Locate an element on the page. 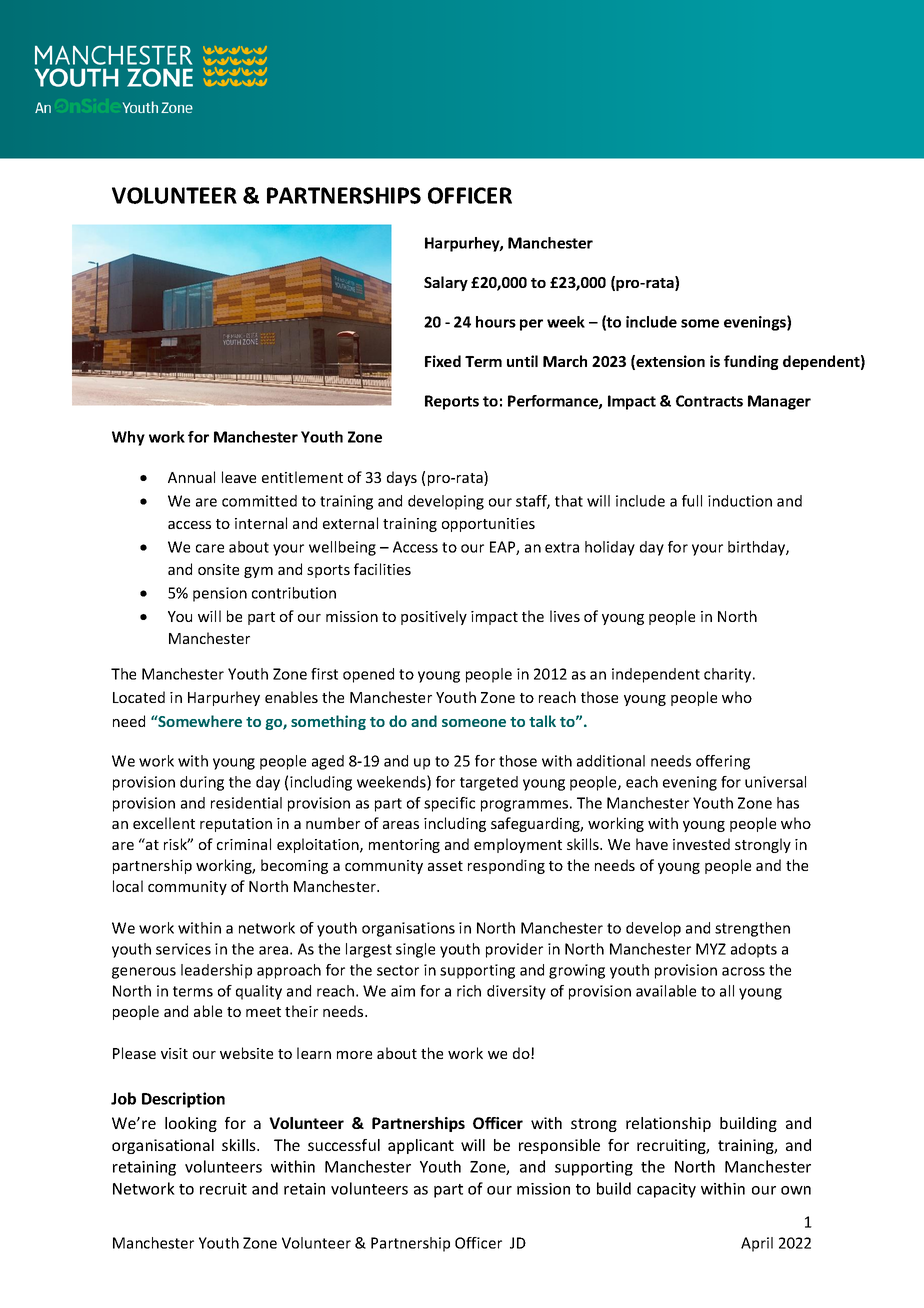 The height and width of the image is (1308, 924). applicant is located at coordinates (421, 1146).
